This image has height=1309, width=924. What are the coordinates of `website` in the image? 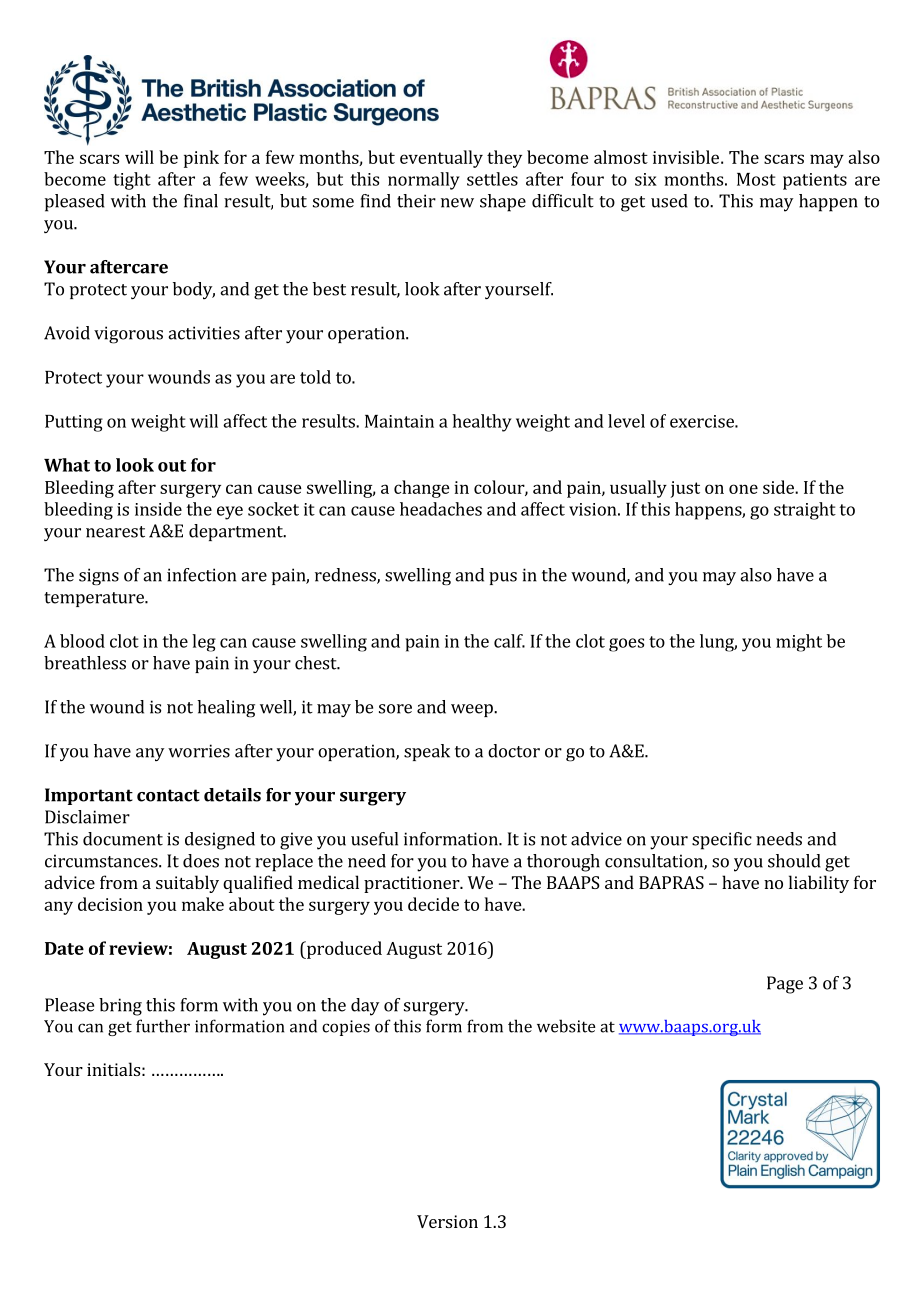 It's located at (566, 1026).
